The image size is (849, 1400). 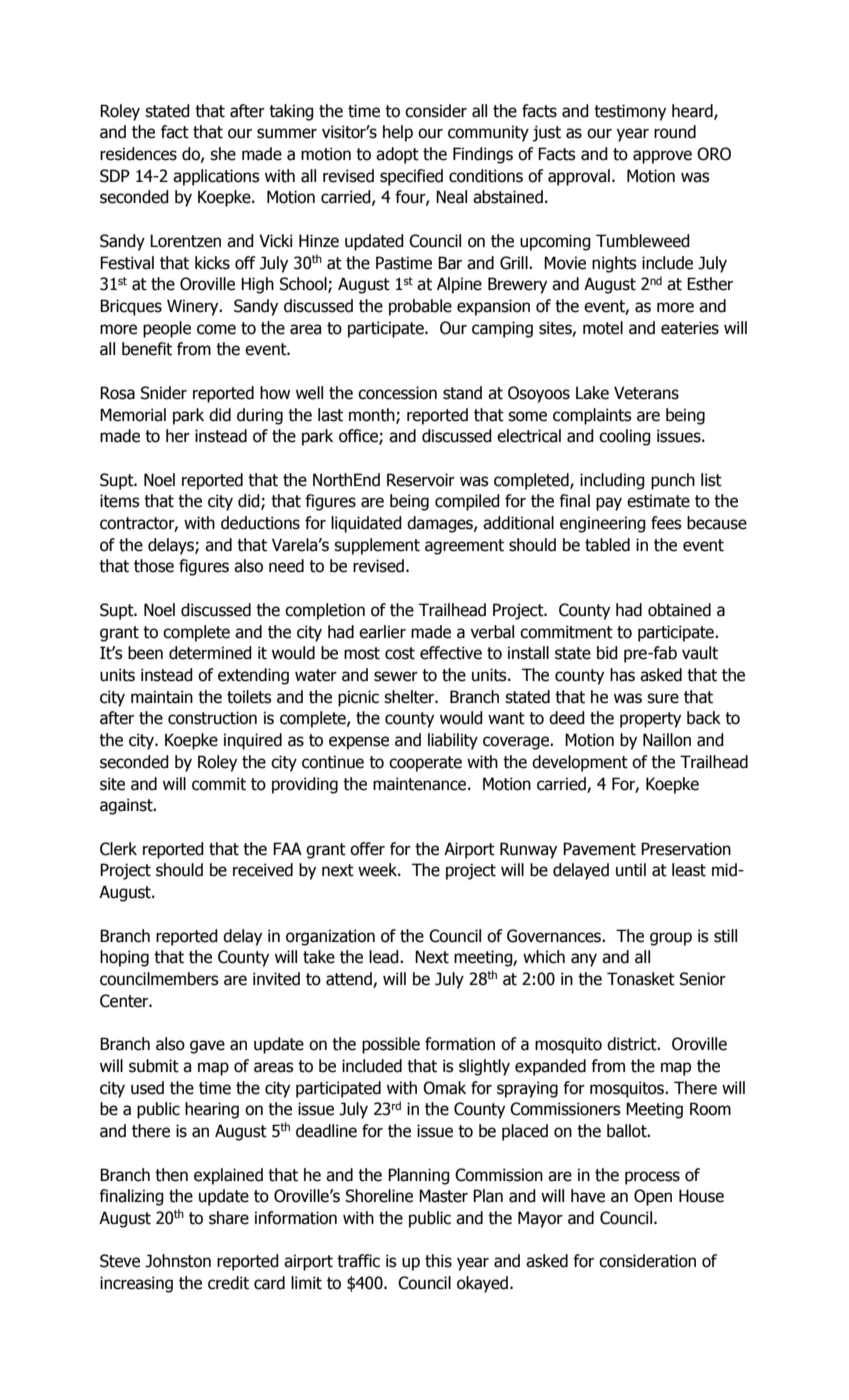 What do you see at coordinates (162, 697) in the screenshot?
I see `maintain` at bounding box center [162, 697].
